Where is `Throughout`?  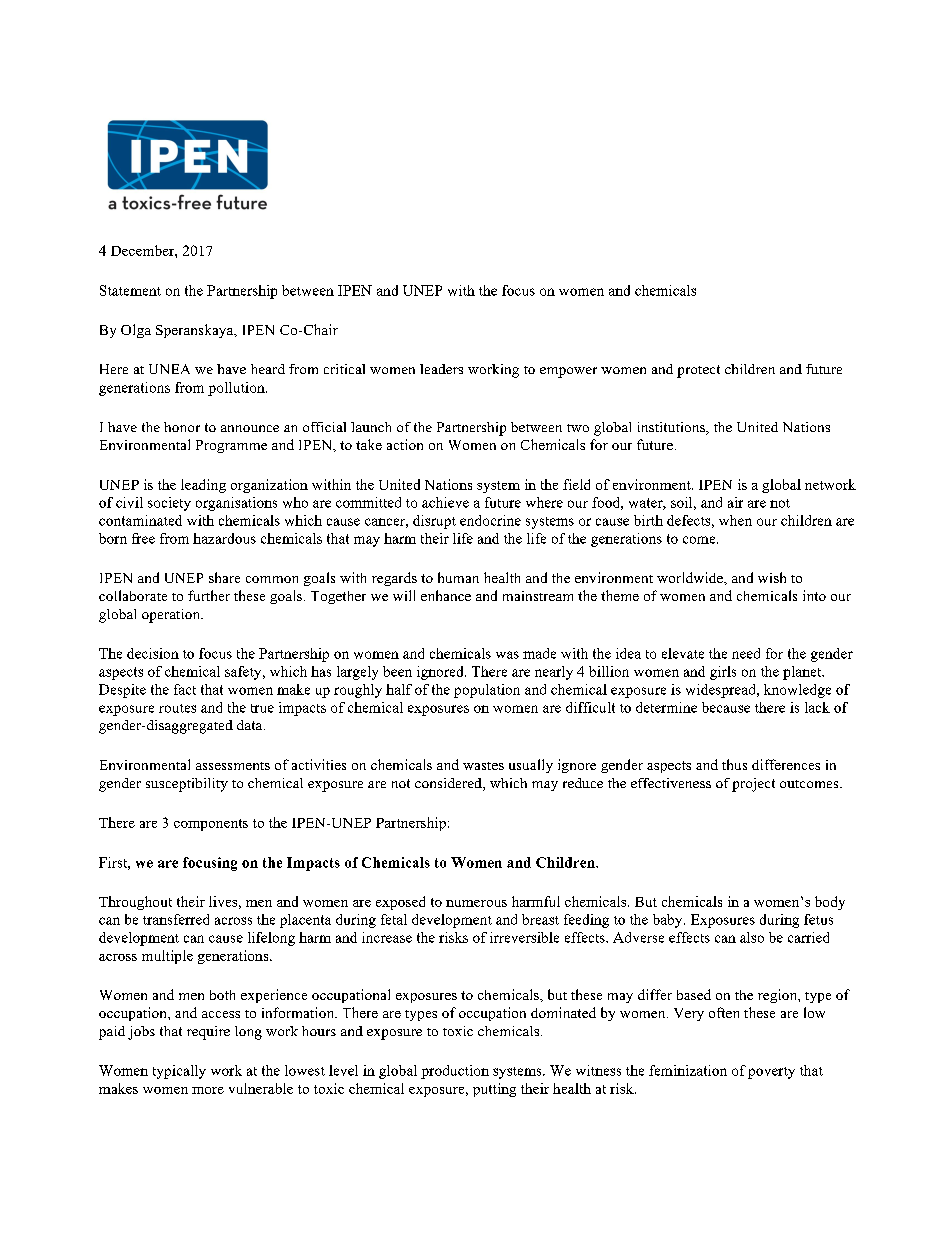 Throughout is located at coordinates (135, 903).
